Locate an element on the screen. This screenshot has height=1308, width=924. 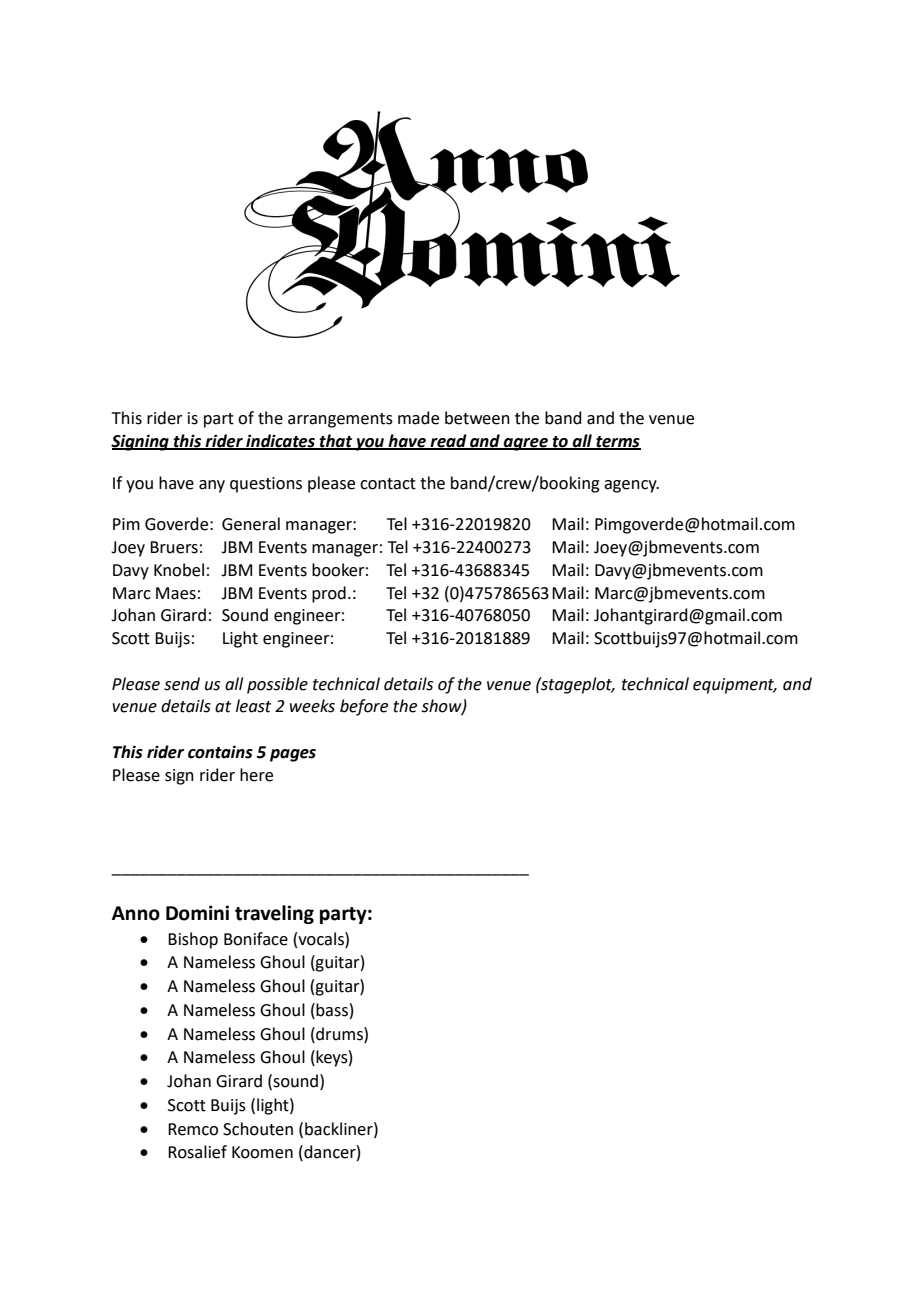
terms is located at coordinates (617, 442).
